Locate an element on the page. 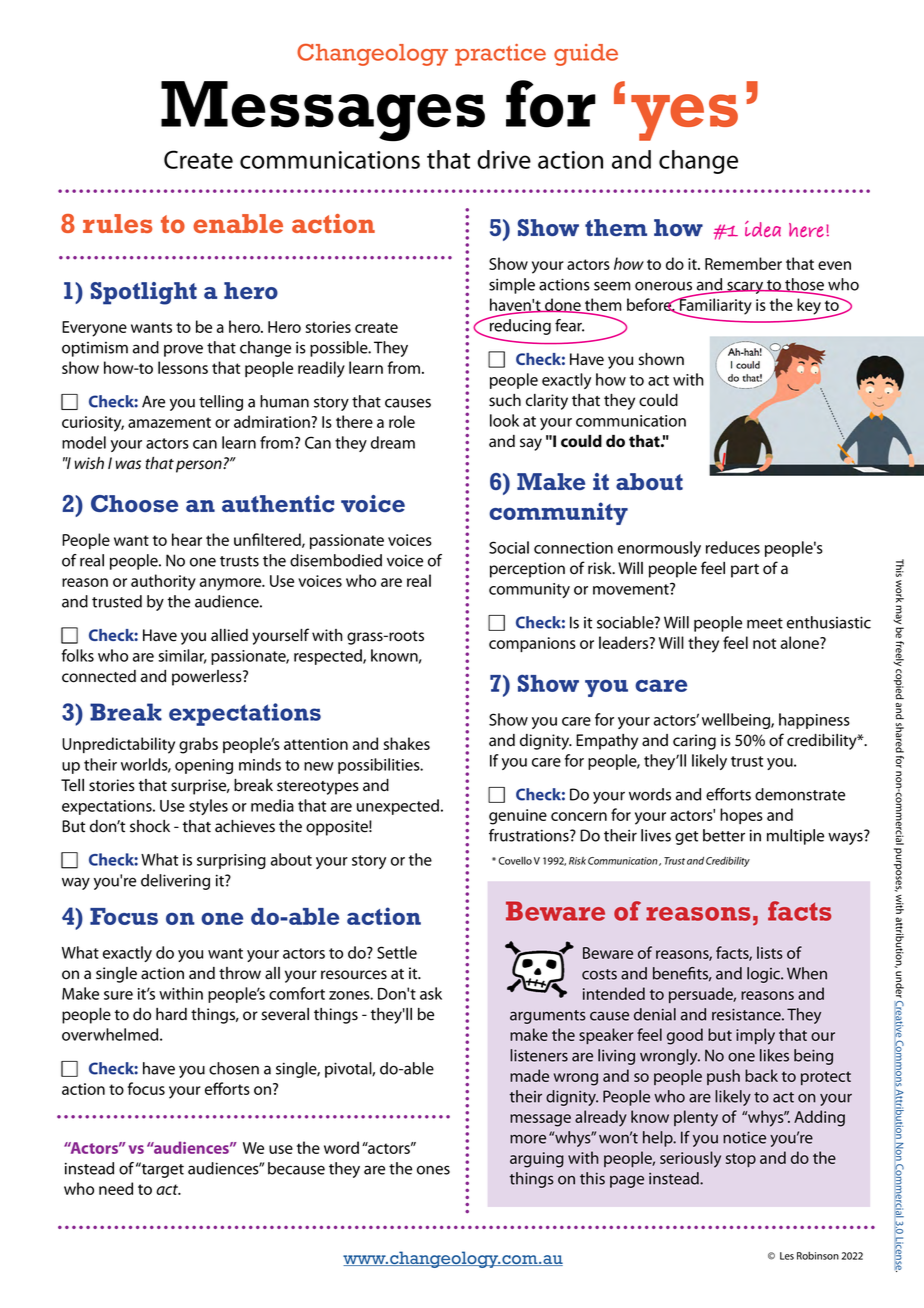 Image resolution: width=924 pixels, height=1308 pixels. need is located at coordinates (116, 1188).
